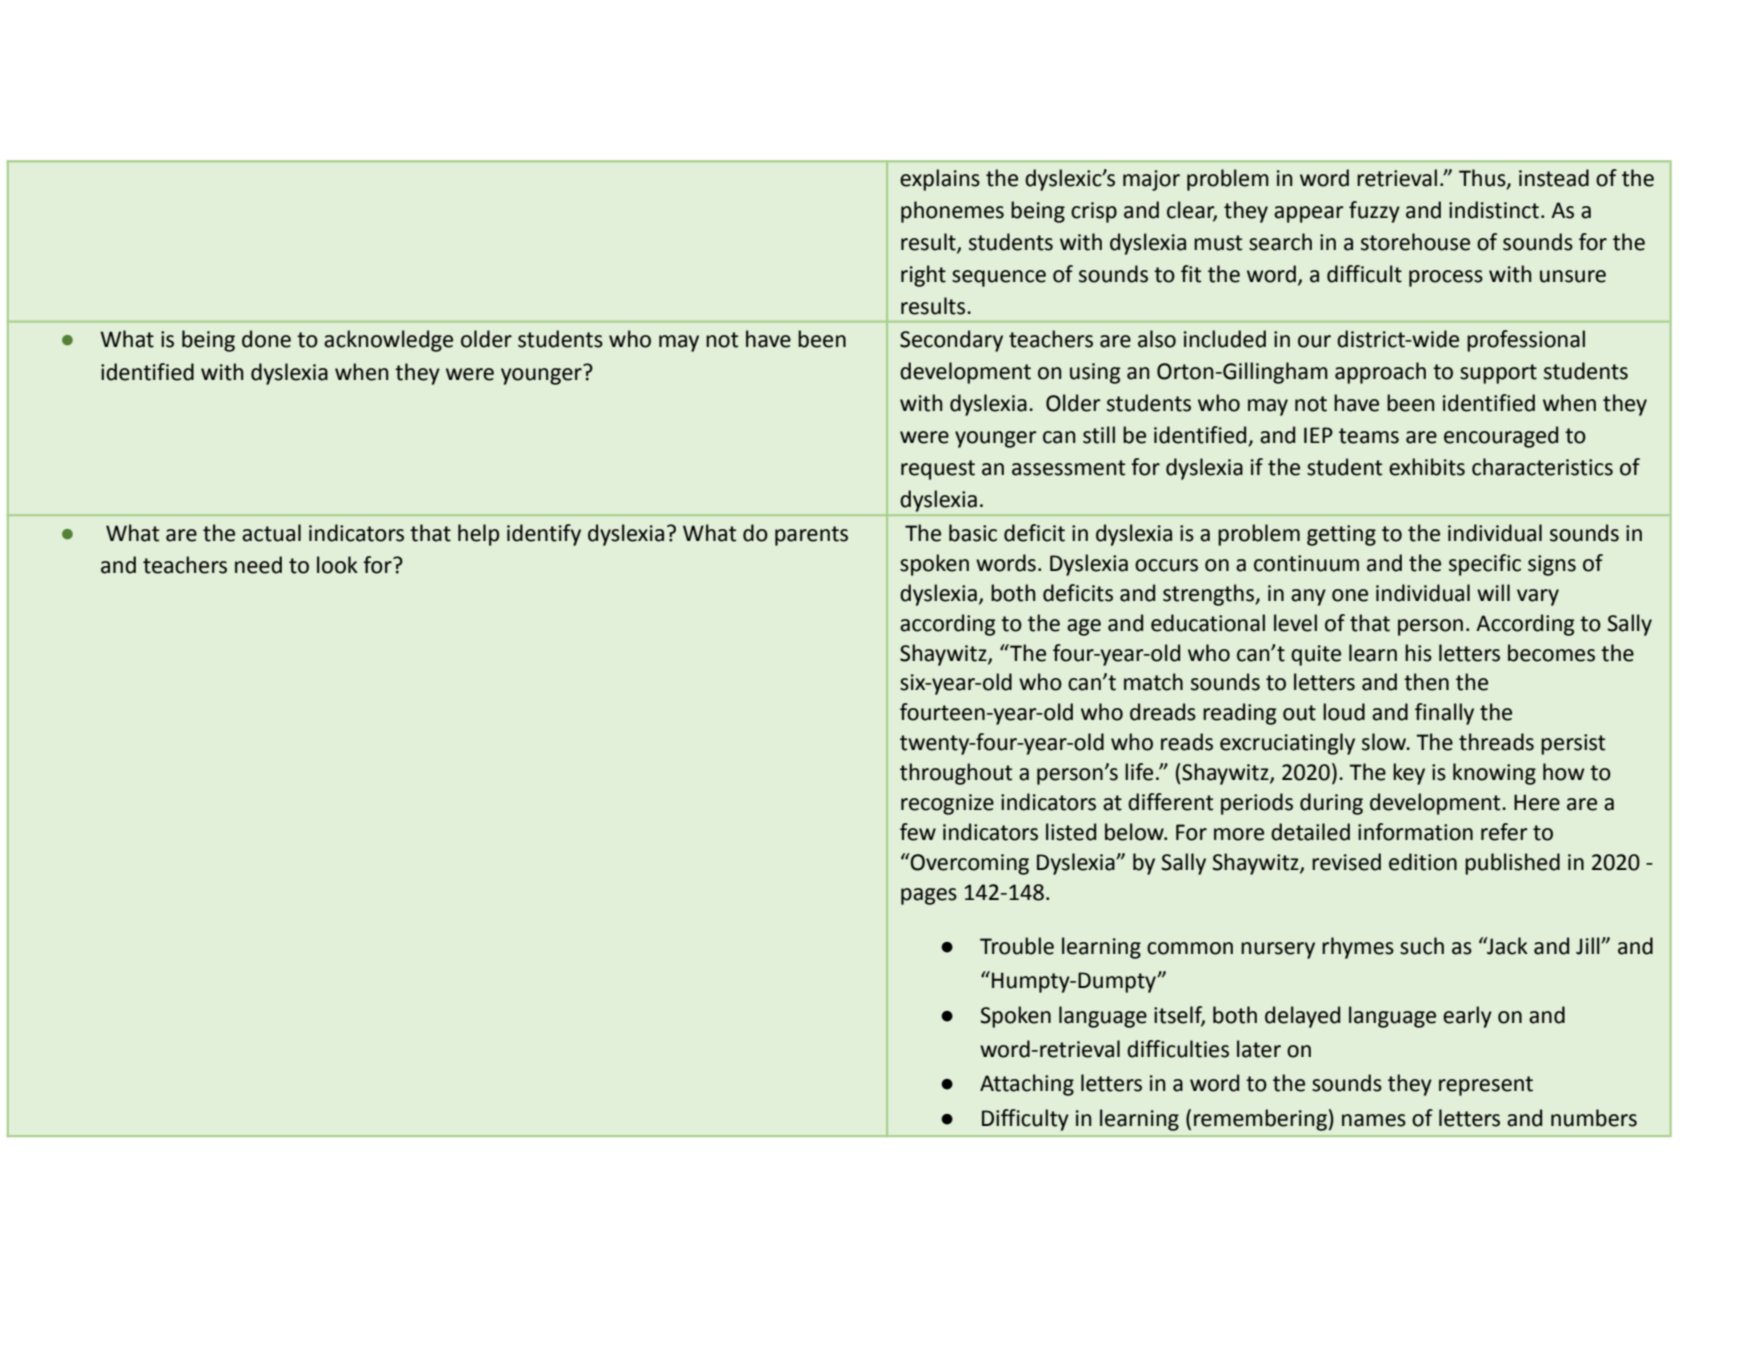  What do you see at coordinates (1423, 862) in the page?
I see `edition` at bounding box center [1423, 862].
